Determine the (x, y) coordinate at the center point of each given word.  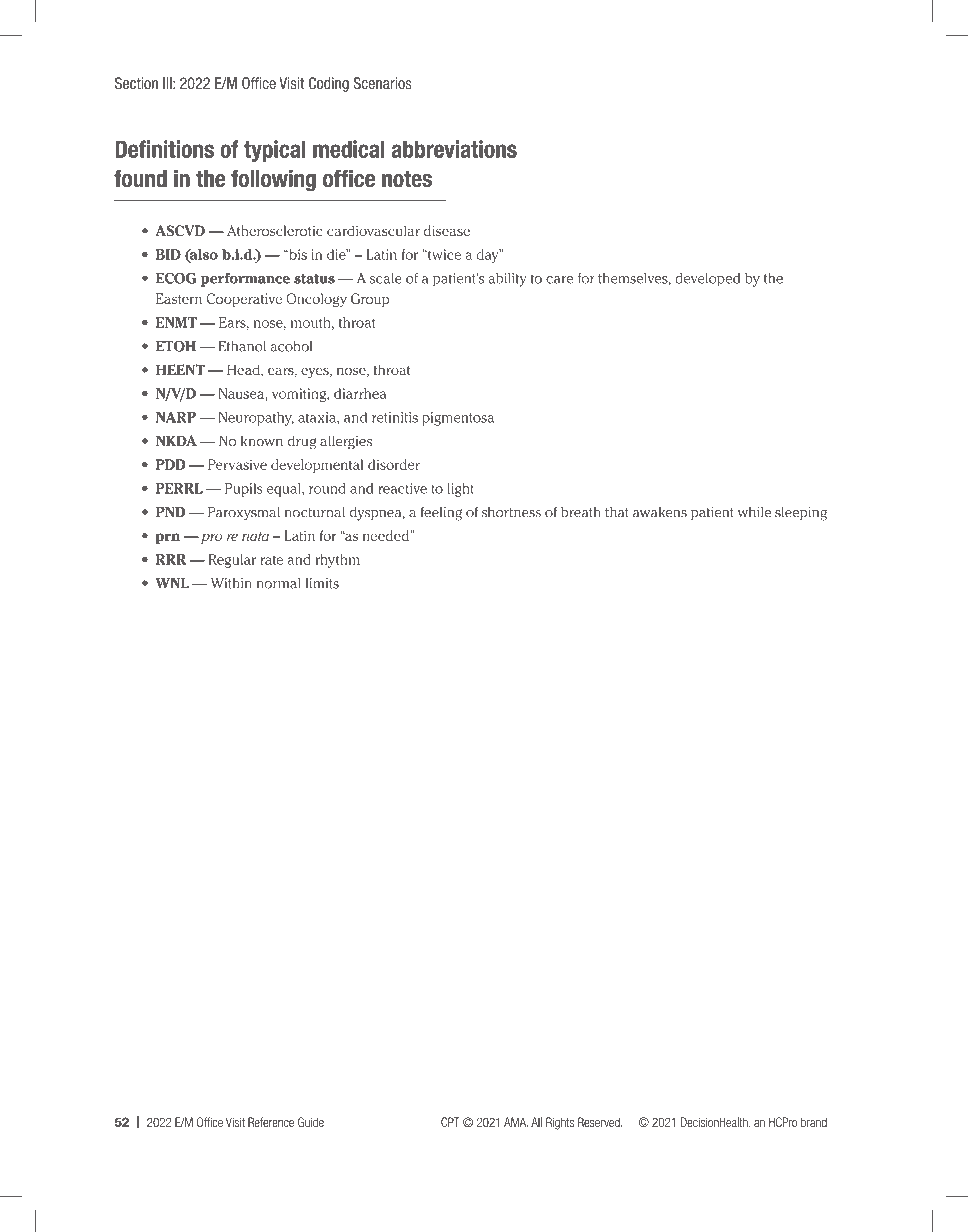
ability (507, 280)
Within (231, 583)
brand (814, 1122)
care (559, 280)
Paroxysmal (244, 514)
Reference (271, 1122)
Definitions (164, 149)
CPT (450, 1122)
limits (322, 583)
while (754, 512)
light (460, 490)
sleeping (801, 514)
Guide (311, 1122)
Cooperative (244, 300)
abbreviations (454, 149)
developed (707, 280)
